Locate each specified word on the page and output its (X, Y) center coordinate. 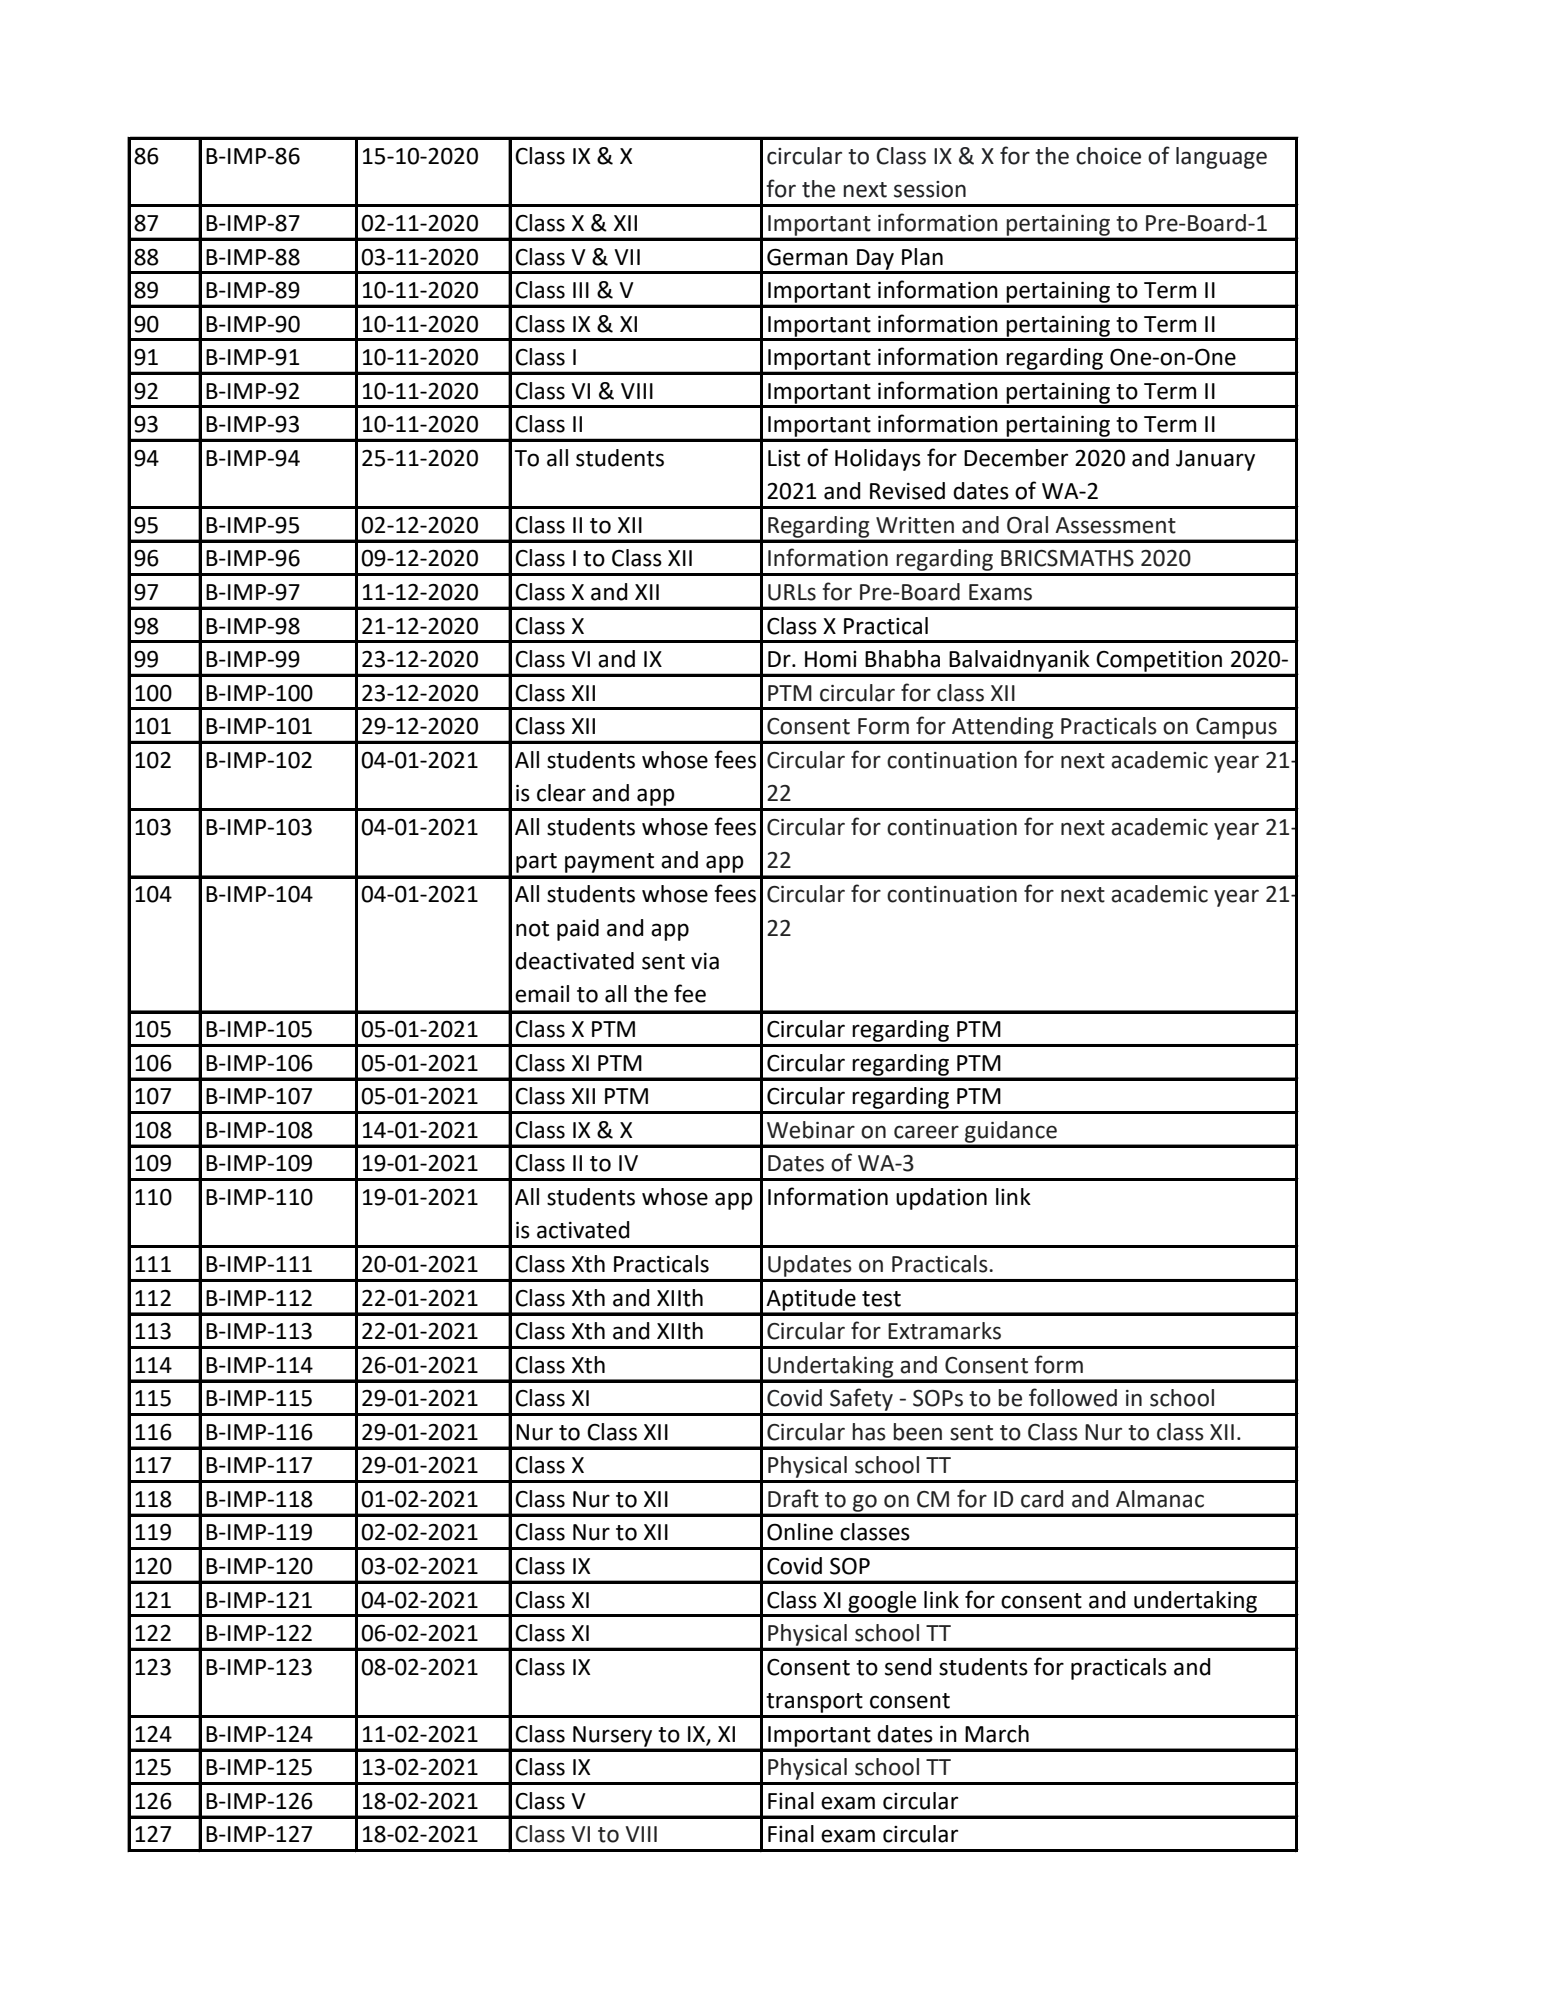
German (807, 257)
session (930, 189)
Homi (831, 659)
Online (800, 1532)
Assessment (1115, 525)
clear (561, 793)
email (542, 994)
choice (1108, 156)
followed (1073, 1397)
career (926, 1132)
